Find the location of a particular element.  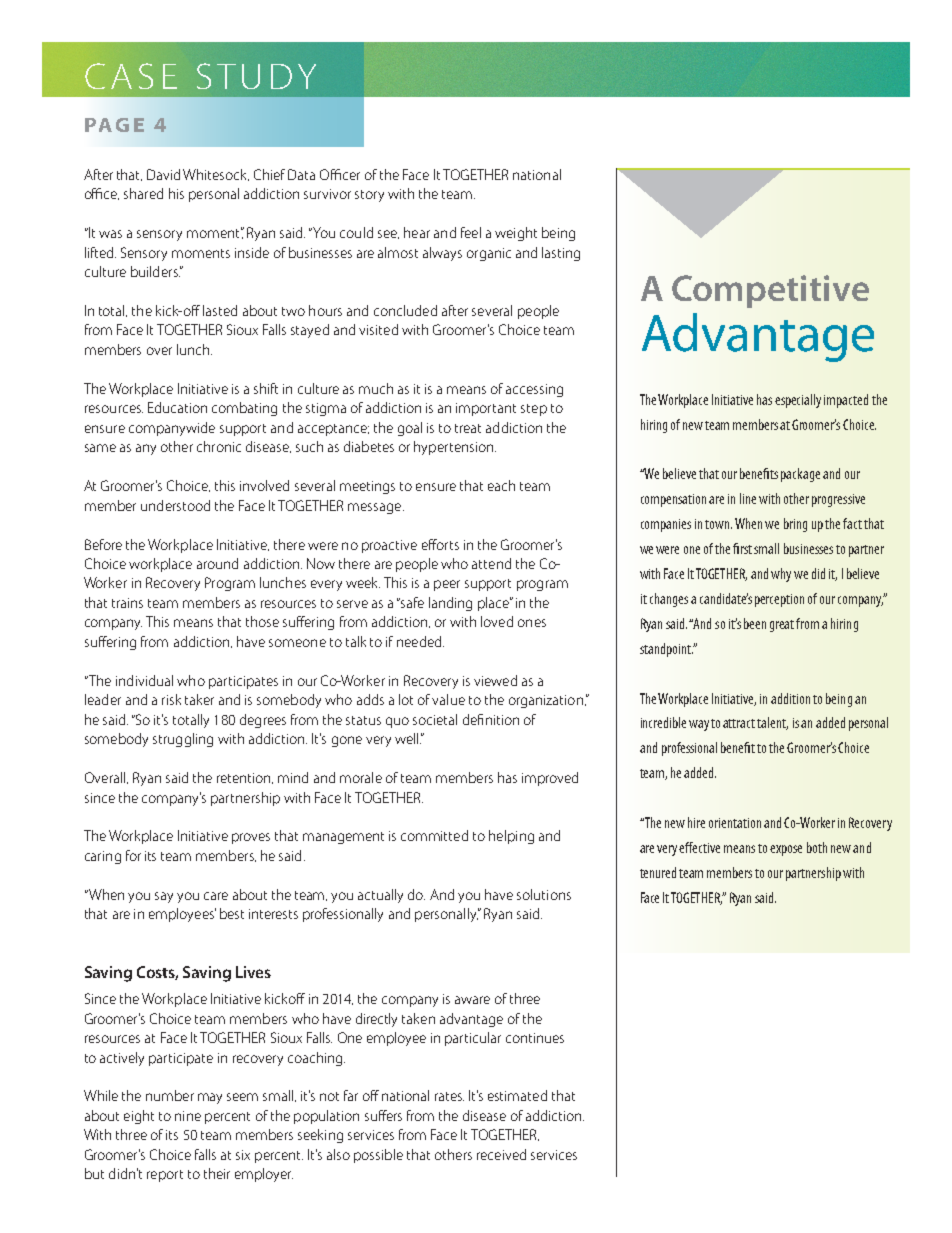

say is located at coordinates (164, 897).
